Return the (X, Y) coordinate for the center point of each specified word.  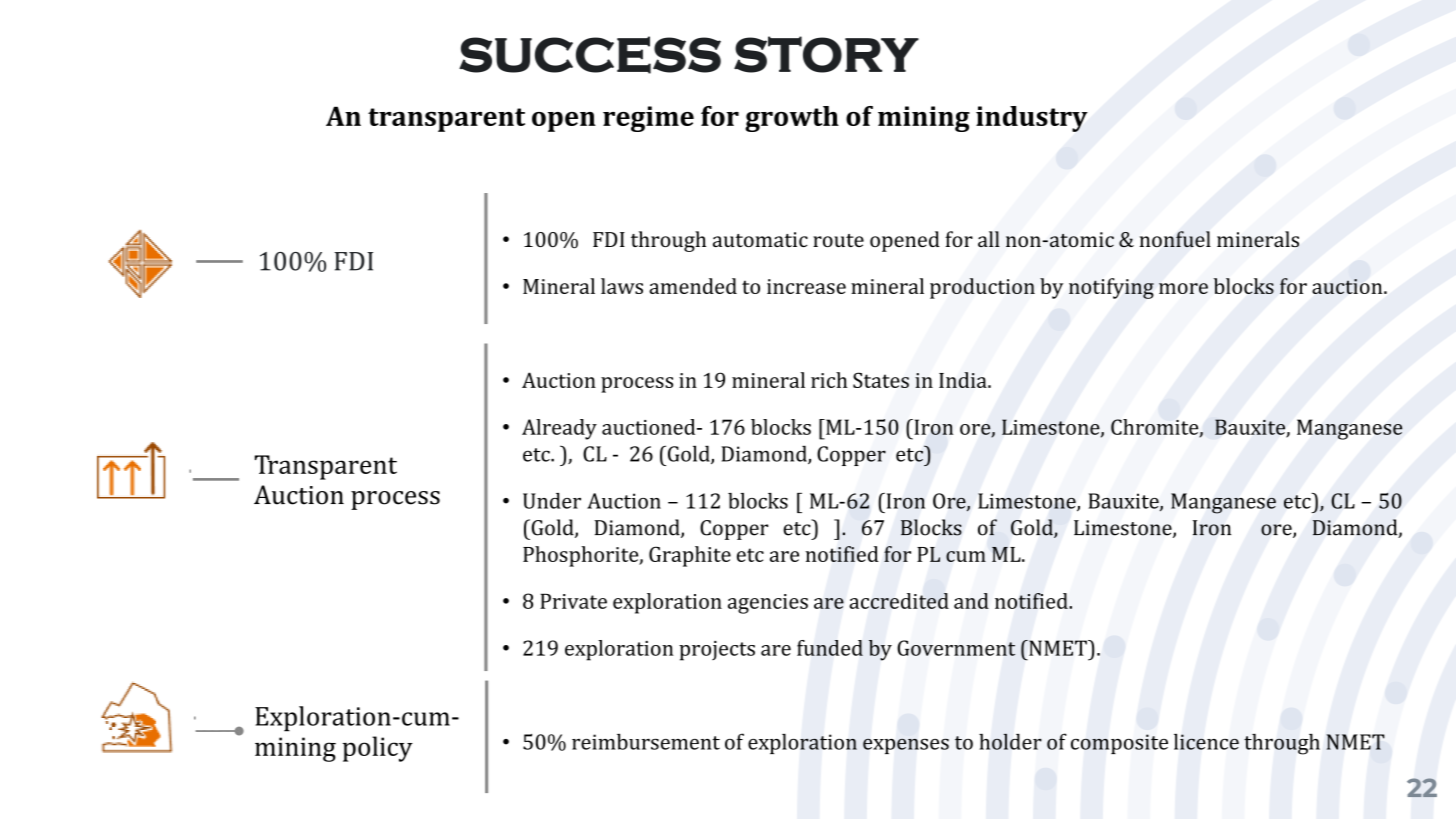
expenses (906, 746)
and (971, 601)
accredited (899, 601)
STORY (826, 54)
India (964, 380)
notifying (1111, 288)
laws (622, 286)
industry (1032, 119)
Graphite (690, 556)
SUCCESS (590, 55)
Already (559, 429)
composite (1119, 744)
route (838, 240)
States (881, 380)
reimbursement (646, 741)
